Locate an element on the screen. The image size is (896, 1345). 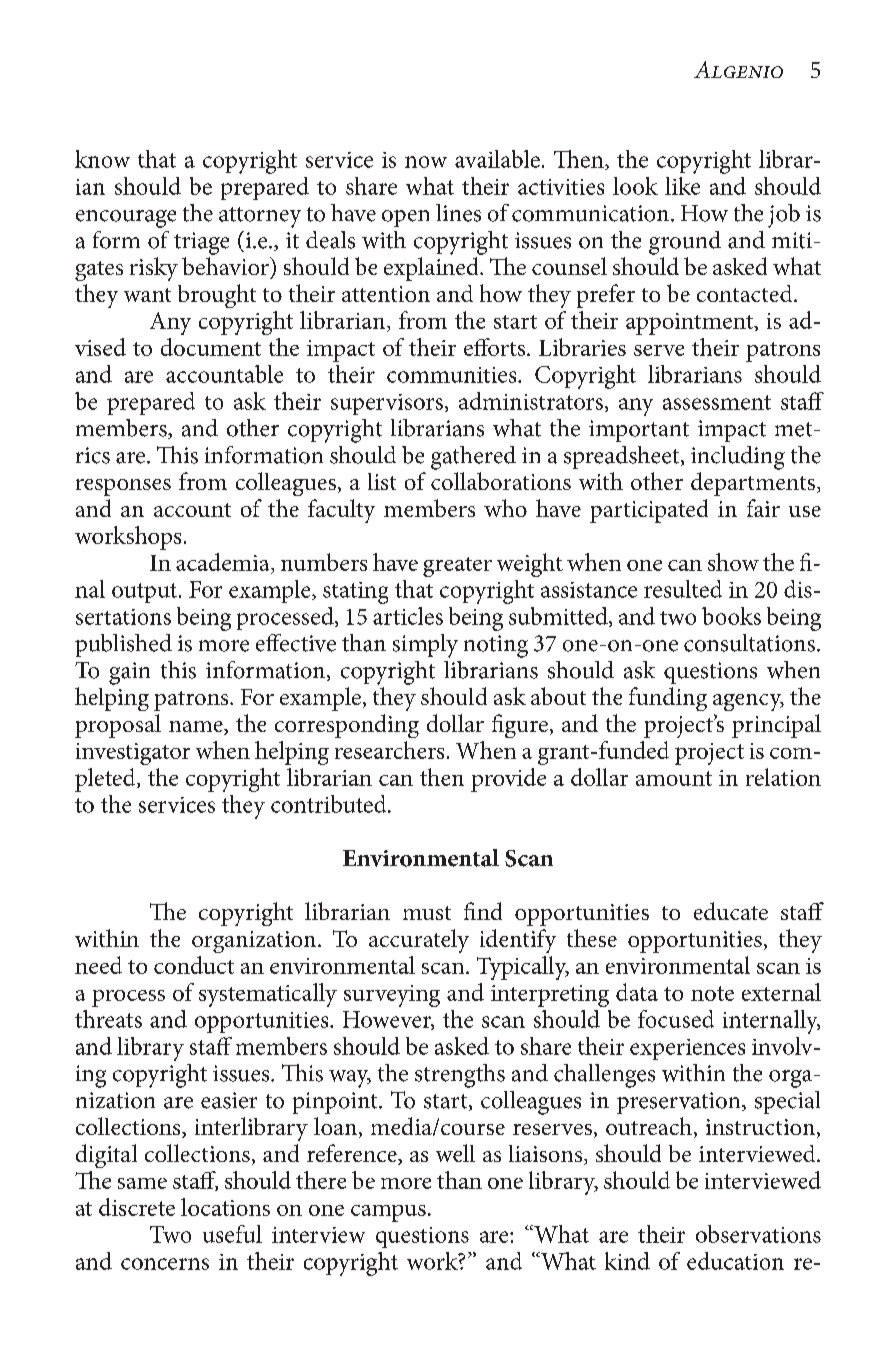
lines is located at coordinates (458, 213).
